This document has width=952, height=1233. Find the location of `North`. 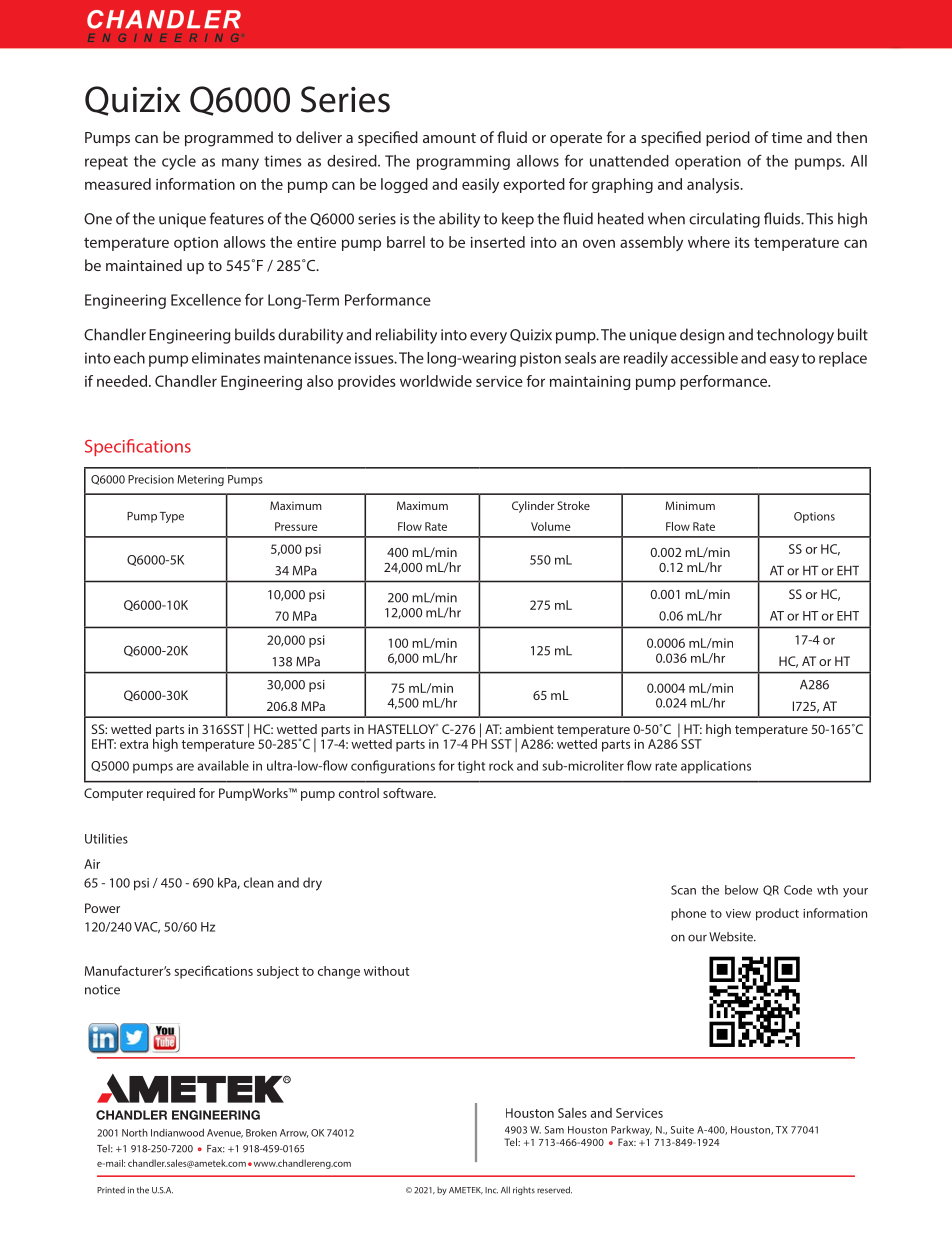

North is located at coordinates (135, 1133).
